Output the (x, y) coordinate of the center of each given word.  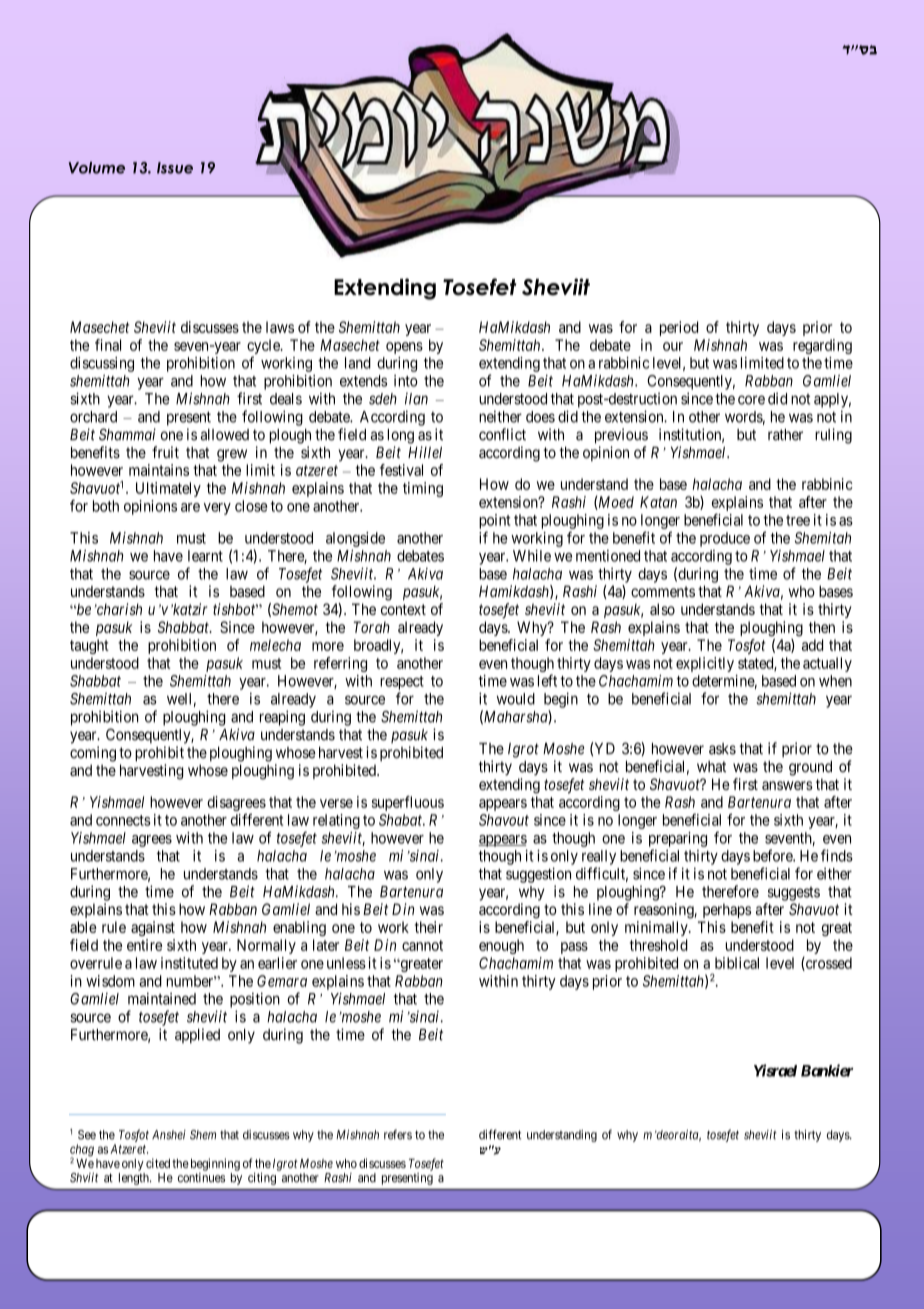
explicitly (705, 664)
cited (158, 1163)
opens (404, 348)
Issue (175, 168)
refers (398, 1134)
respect (402, 683)
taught (89, 646)
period (679, 328)
